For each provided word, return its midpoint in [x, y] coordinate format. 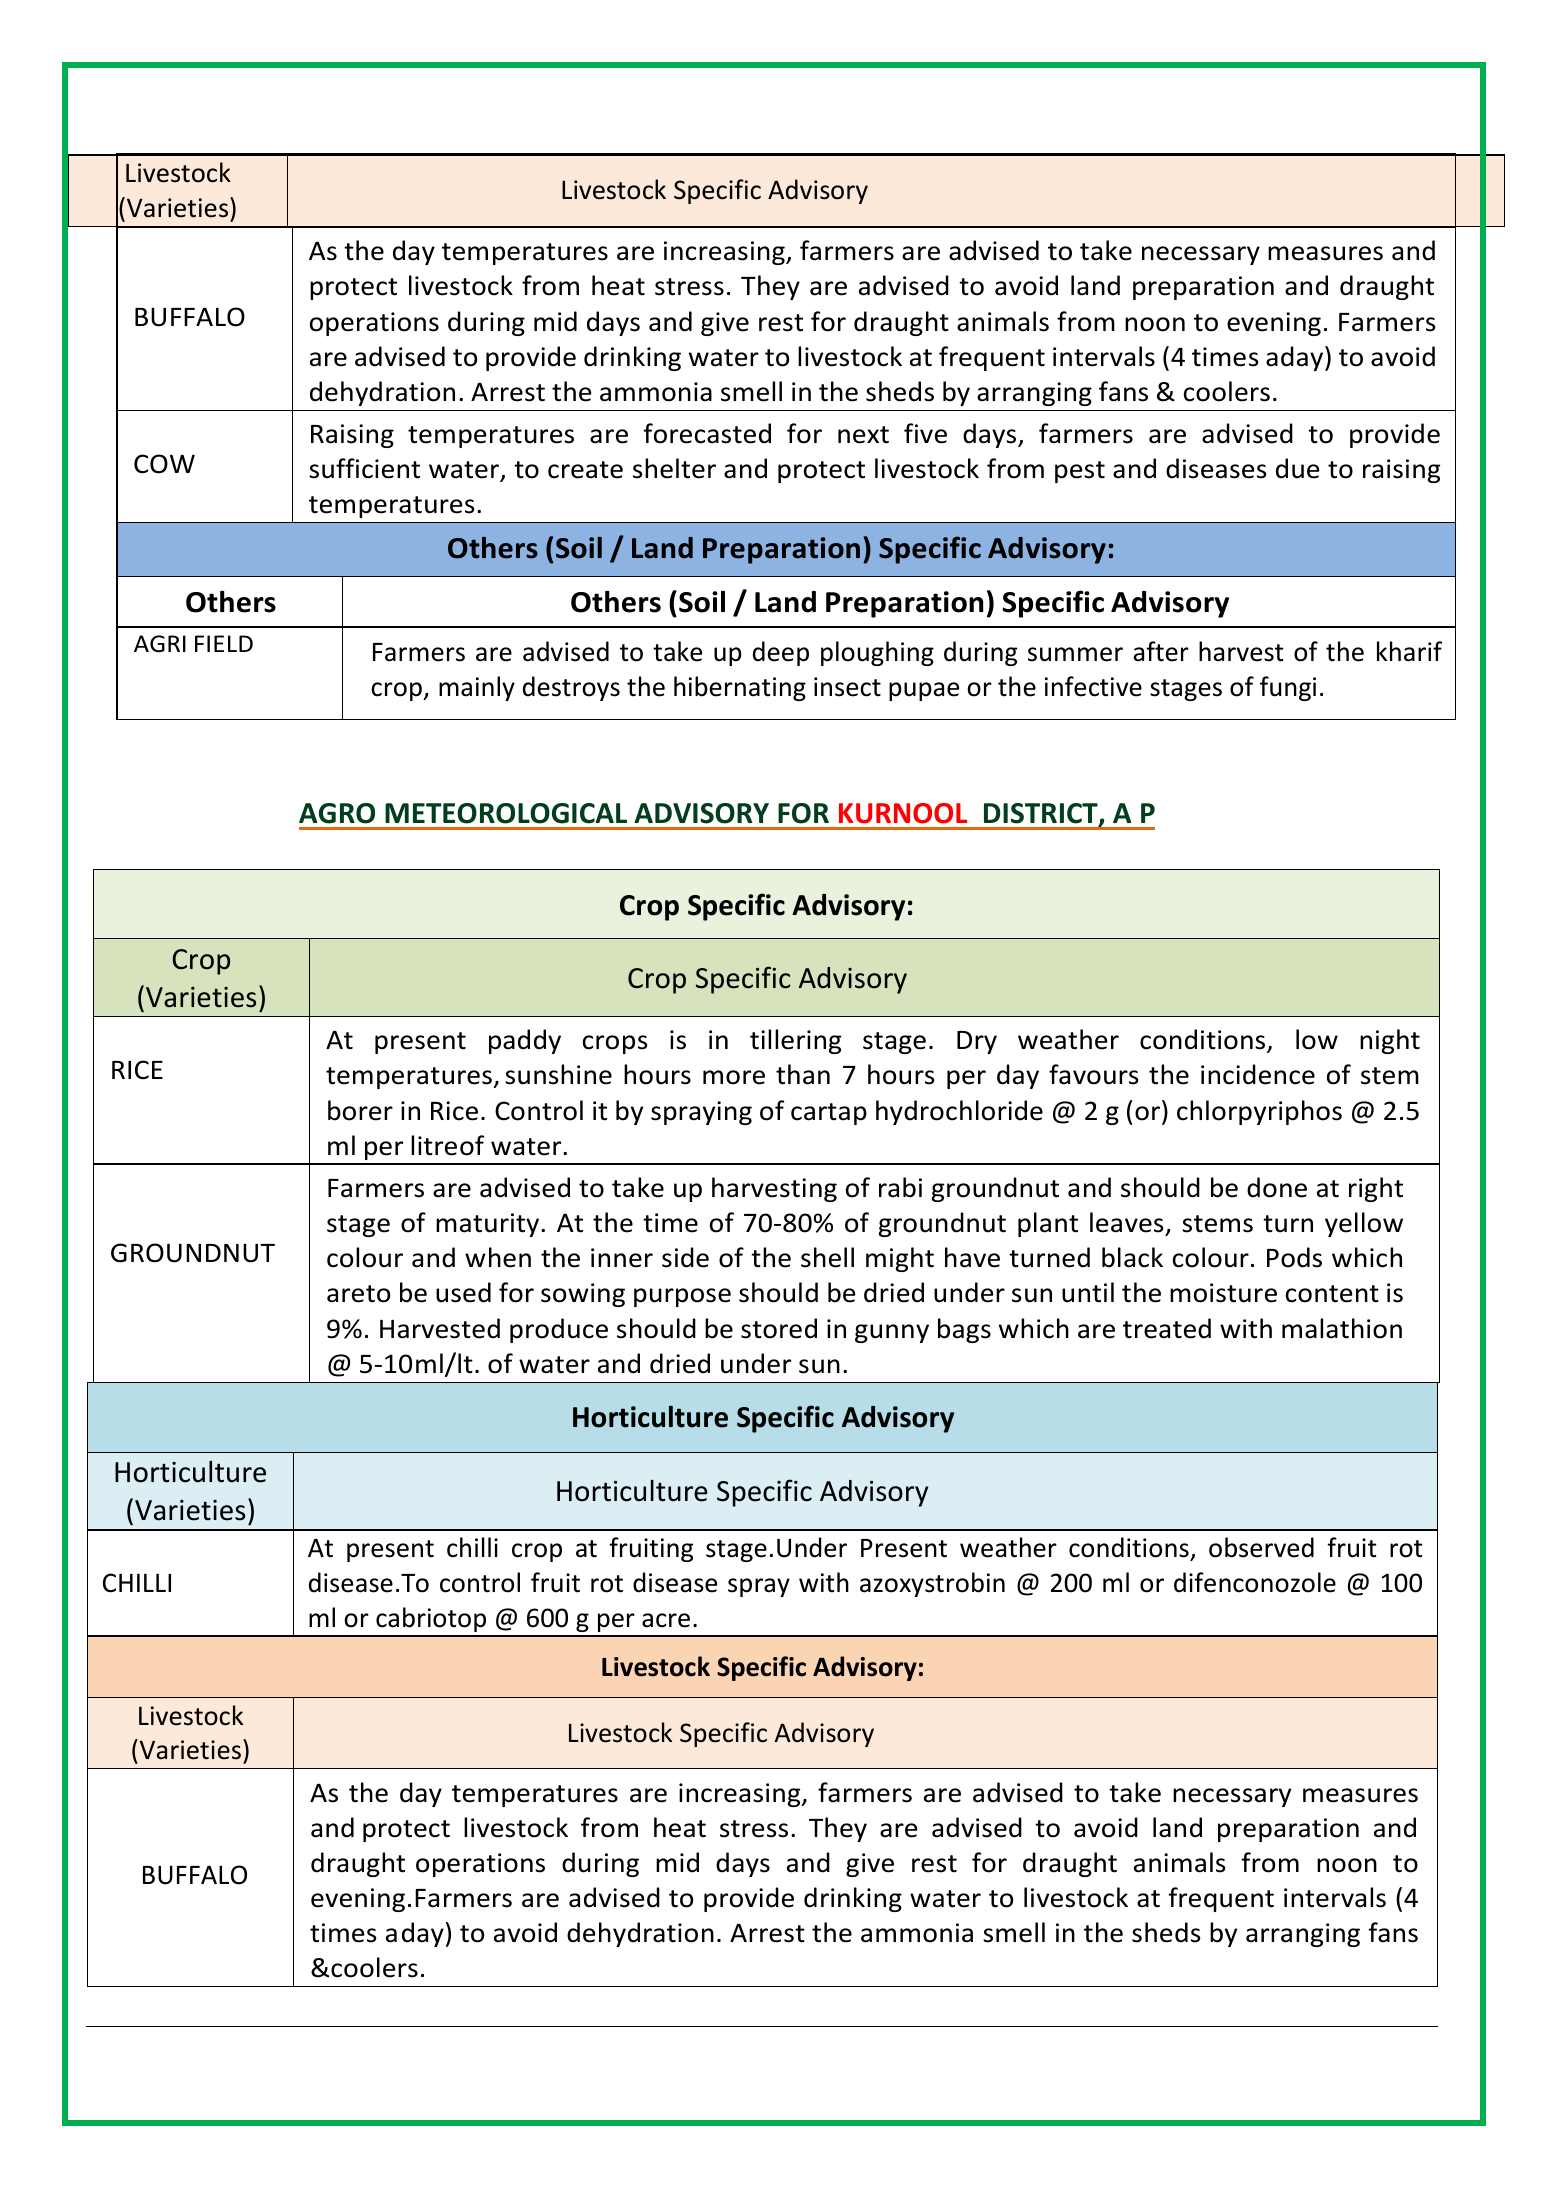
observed [1261, 1547]
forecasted [707, 433]
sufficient [364, 468]
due [1298, 468]
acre [666, 1620]
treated [1167, 1328]
